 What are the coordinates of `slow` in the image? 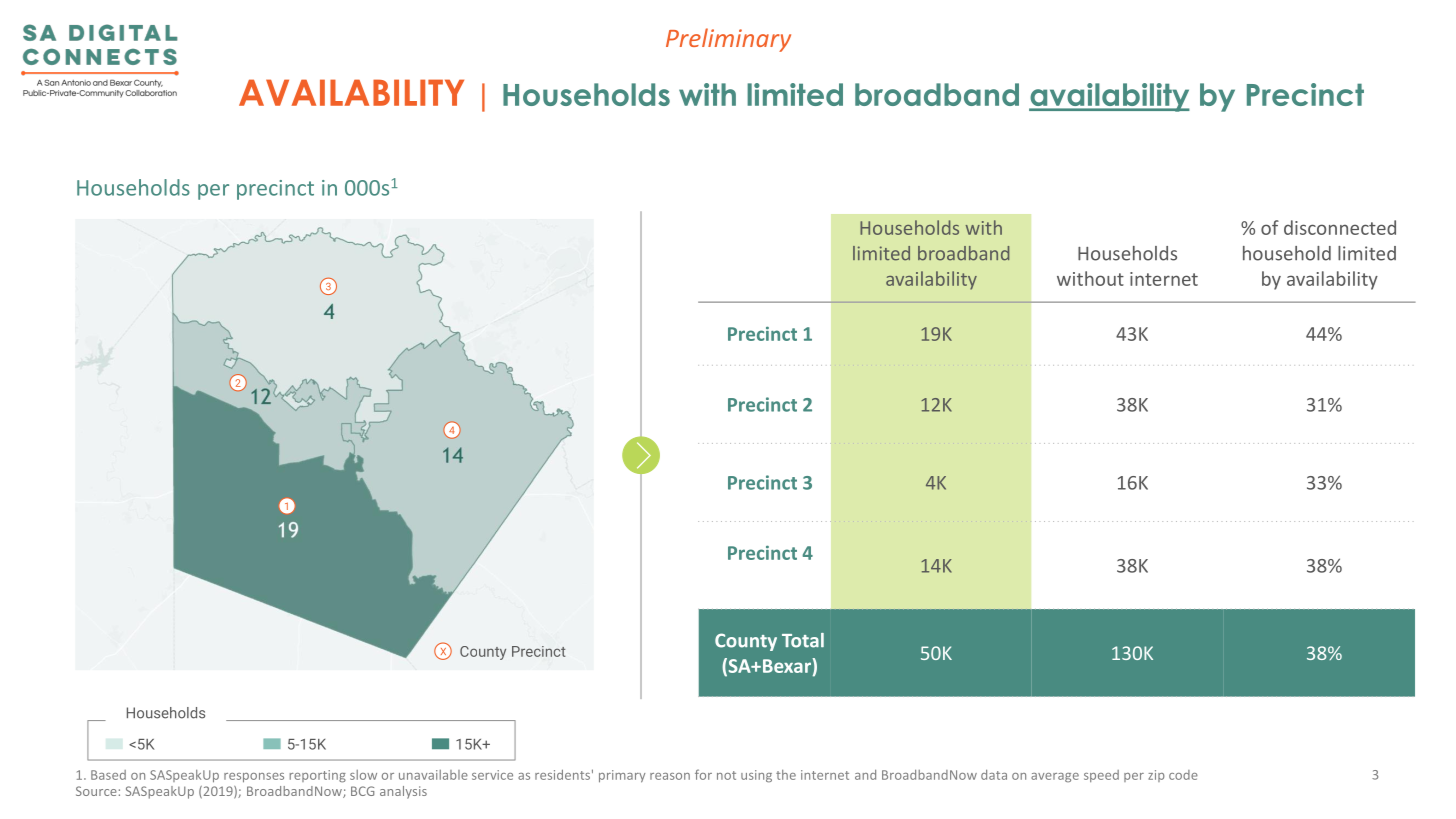 It's located at (363, 775).
